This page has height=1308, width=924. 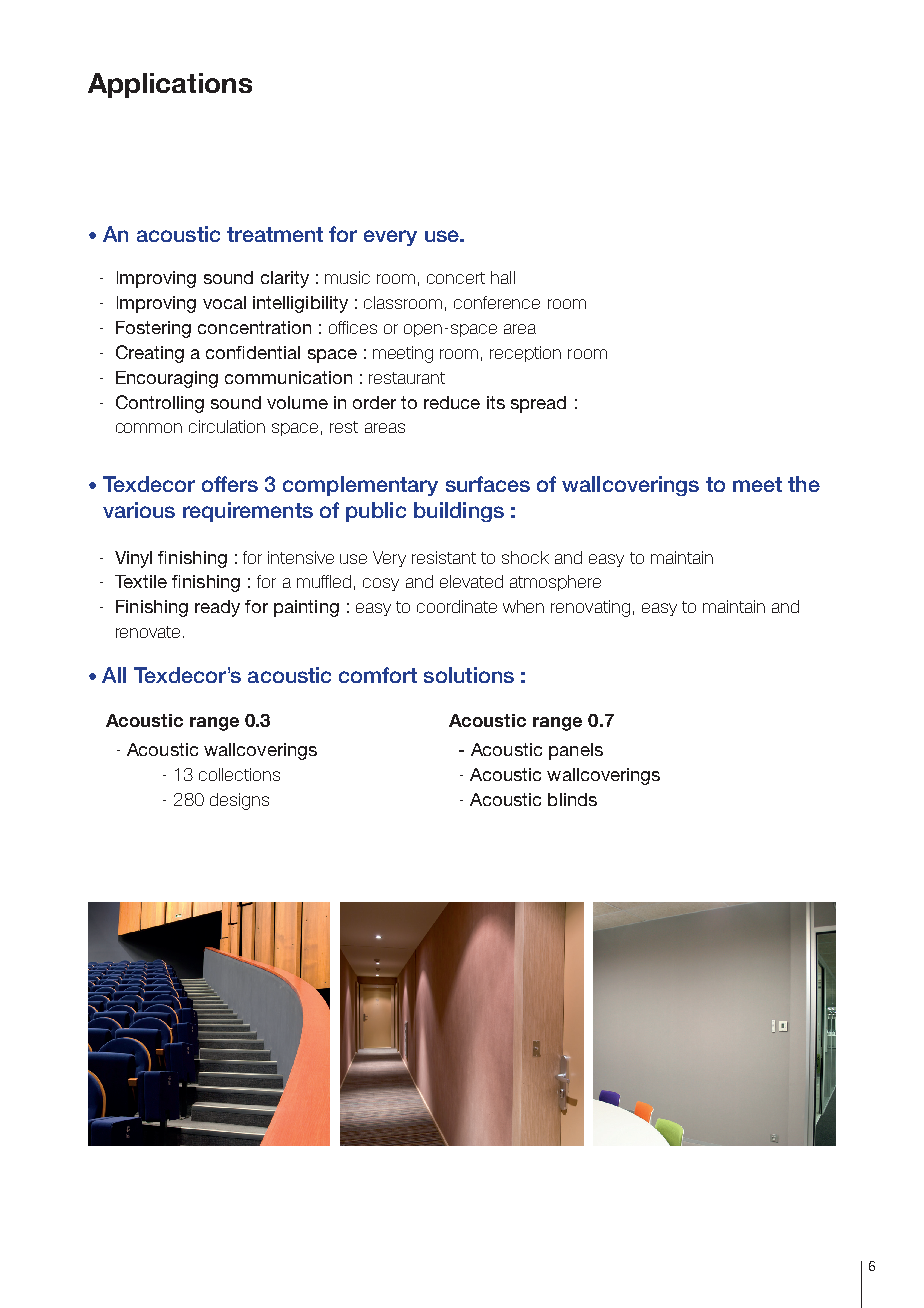 What do you see at coordinates (217, 608) in the page?
I see `ready` at bounding box center [217, 608].
